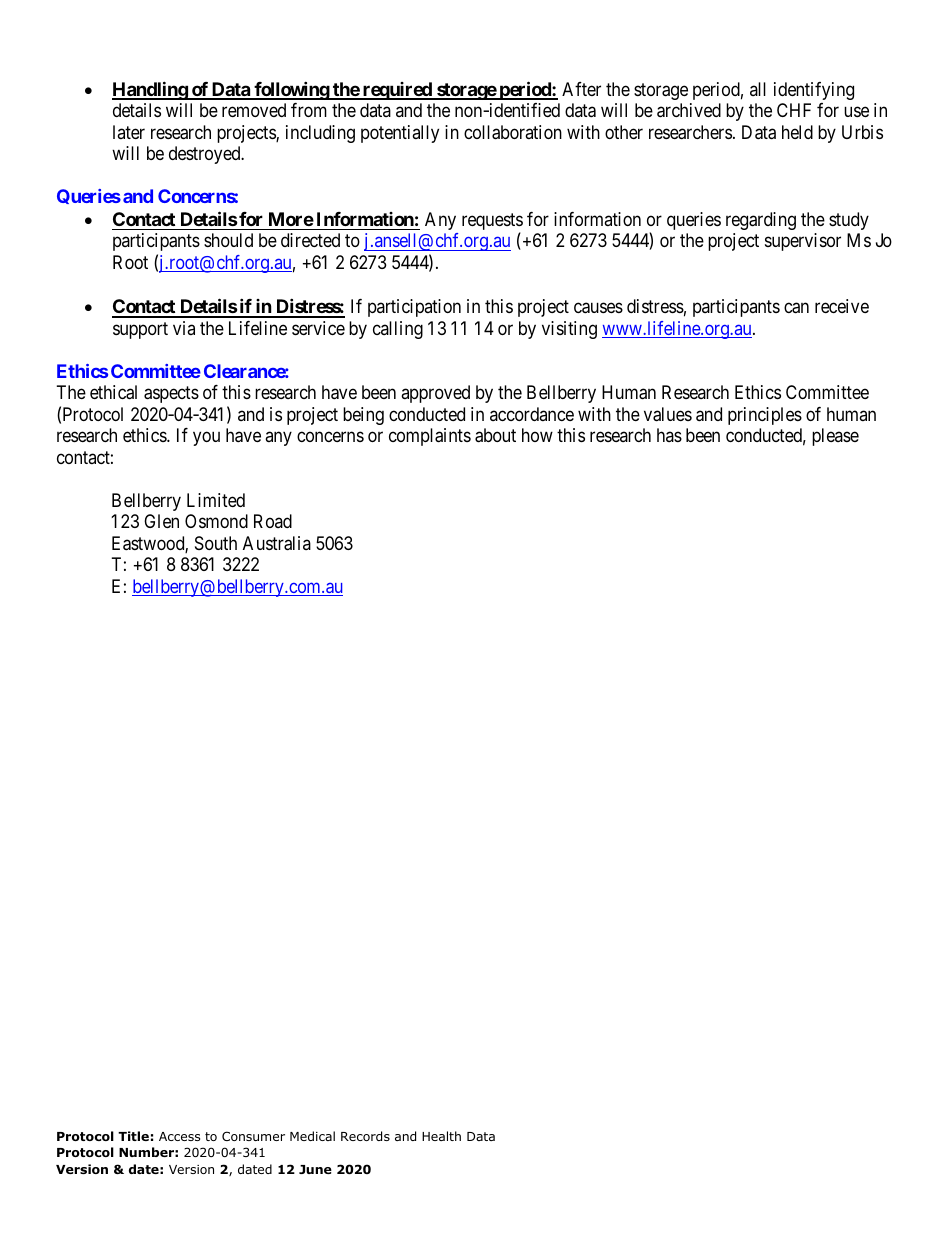 The width and height of the document is (952, 1233). Describe the element at coordinates (206, 439) in the document. I see `you` at that location.
